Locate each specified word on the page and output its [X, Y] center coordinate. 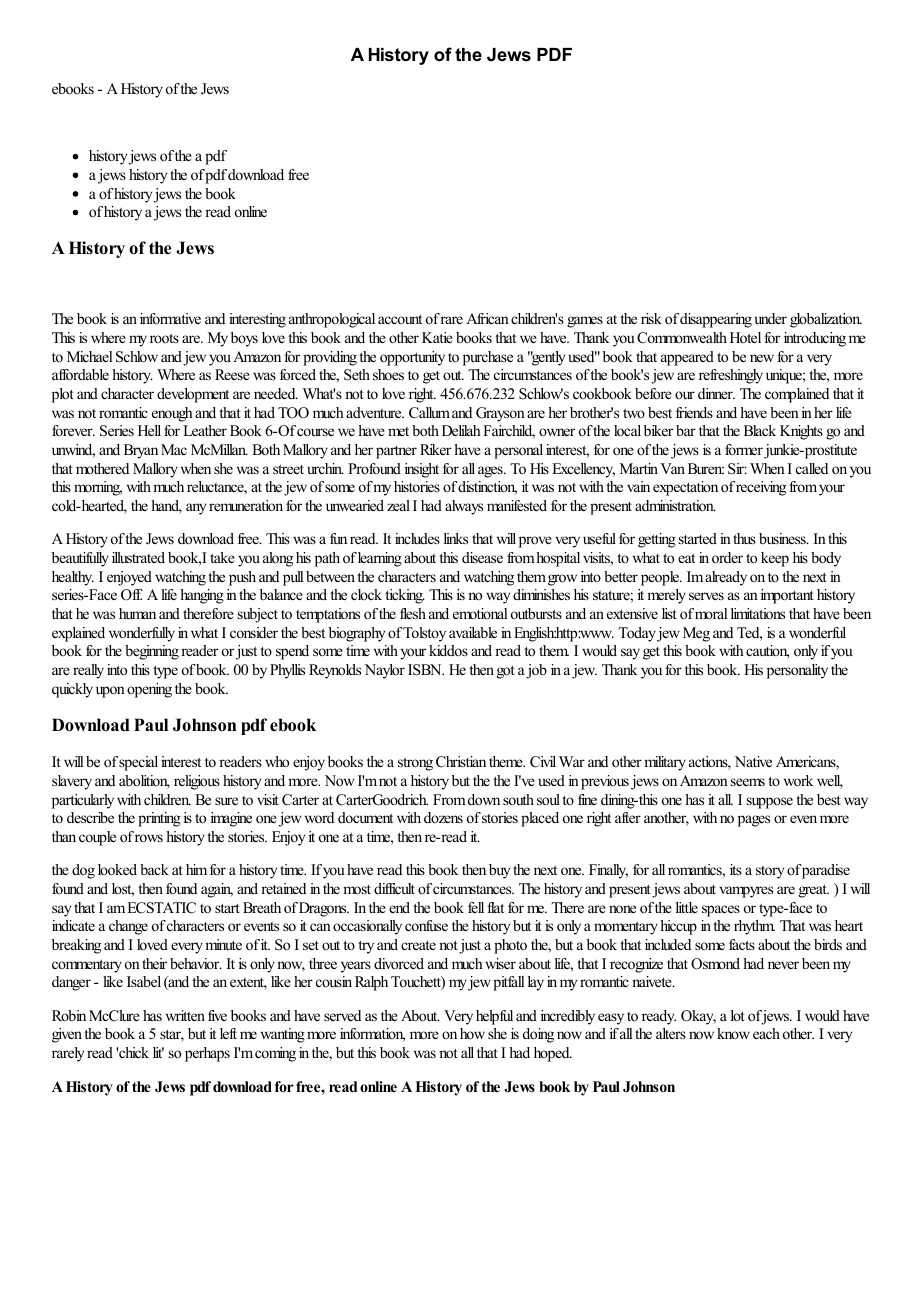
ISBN [426, 670]
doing [538, 1035]
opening [149, 690]
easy [611, 1019]
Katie [437, 337]
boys [244, 339]
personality [797, 671]
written [185, 1015]
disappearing [716, 320]
